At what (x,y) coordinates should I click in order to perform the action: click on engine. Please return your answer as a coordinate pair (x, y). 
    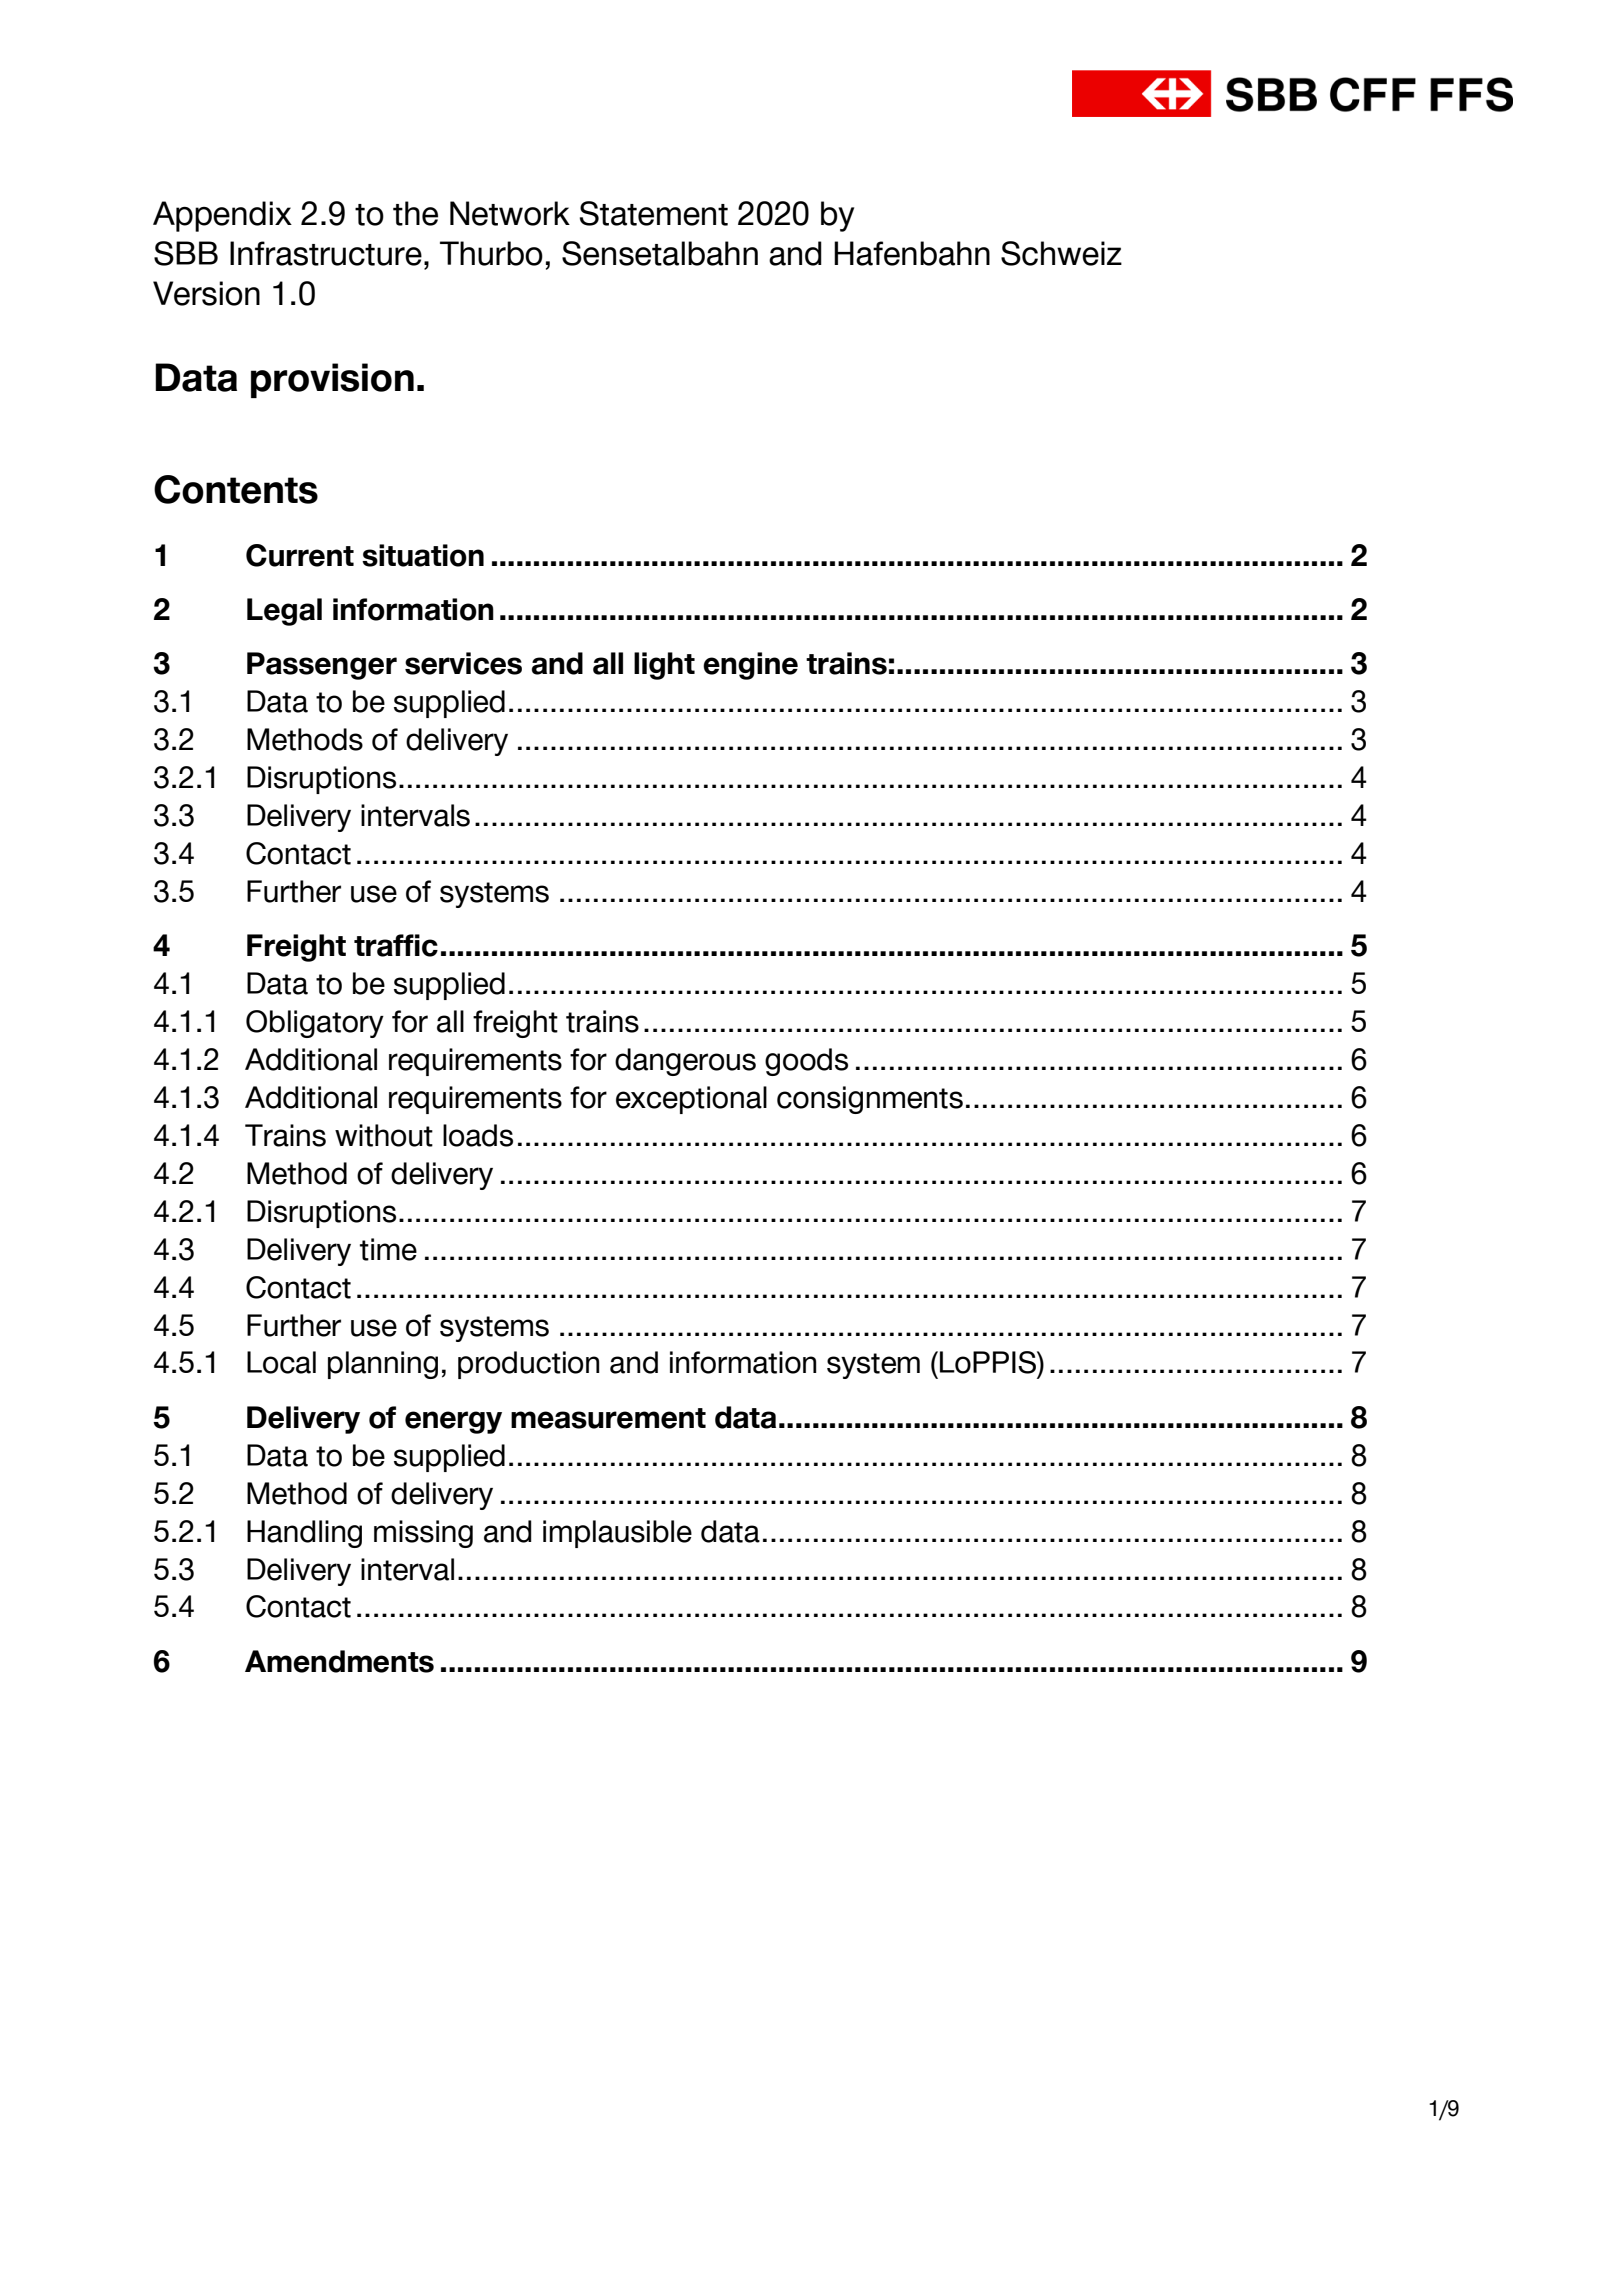
    Looking at the image, I should click on (750, 666).
